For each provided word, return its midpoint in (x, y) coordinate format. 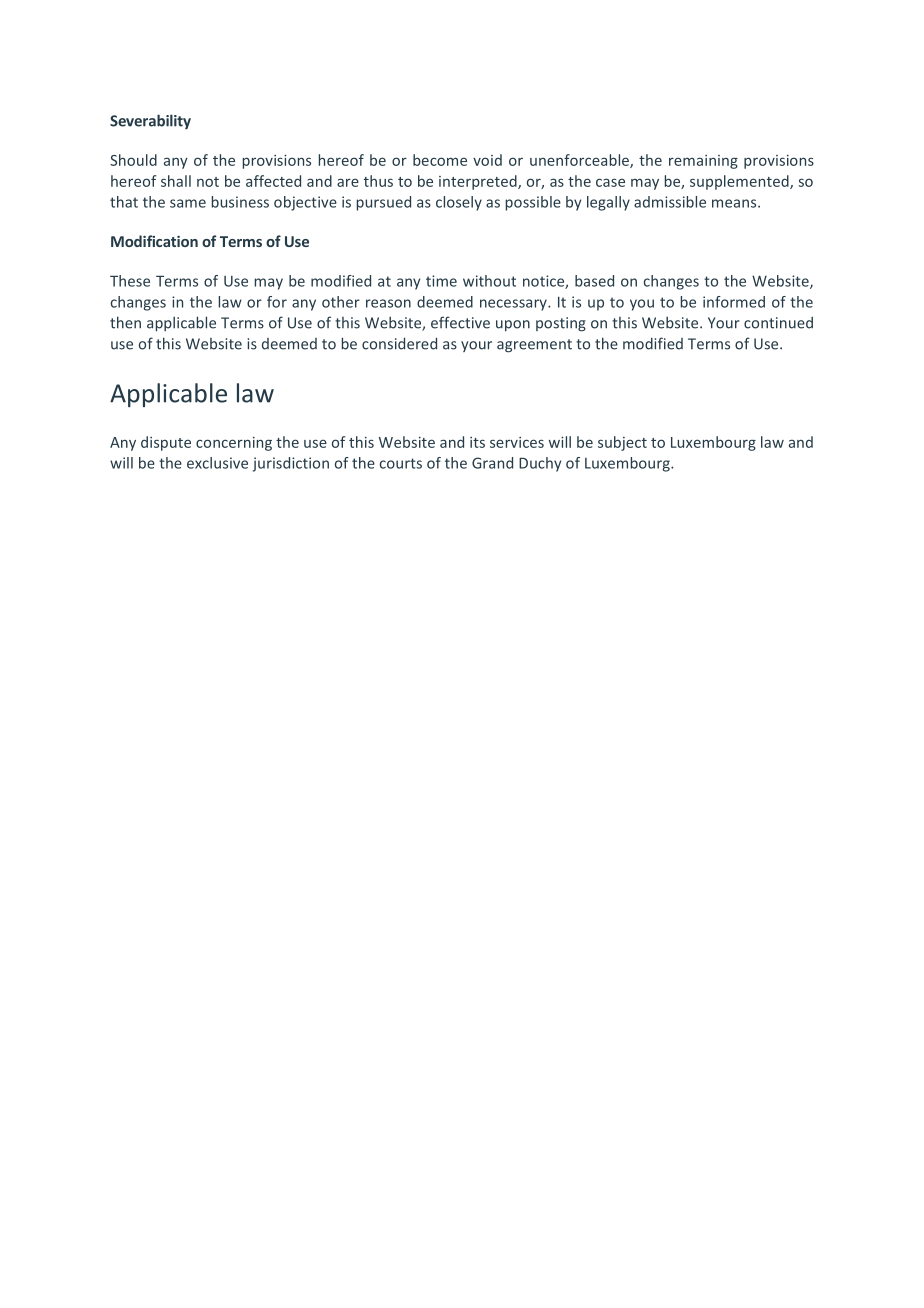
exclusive (217, 463)
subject (622, 443)
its (477, 442)
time (441, 281)
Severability (150, 121)
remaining (703, 162)
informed (734, 302)
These (130, 281)
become (440, 160)
